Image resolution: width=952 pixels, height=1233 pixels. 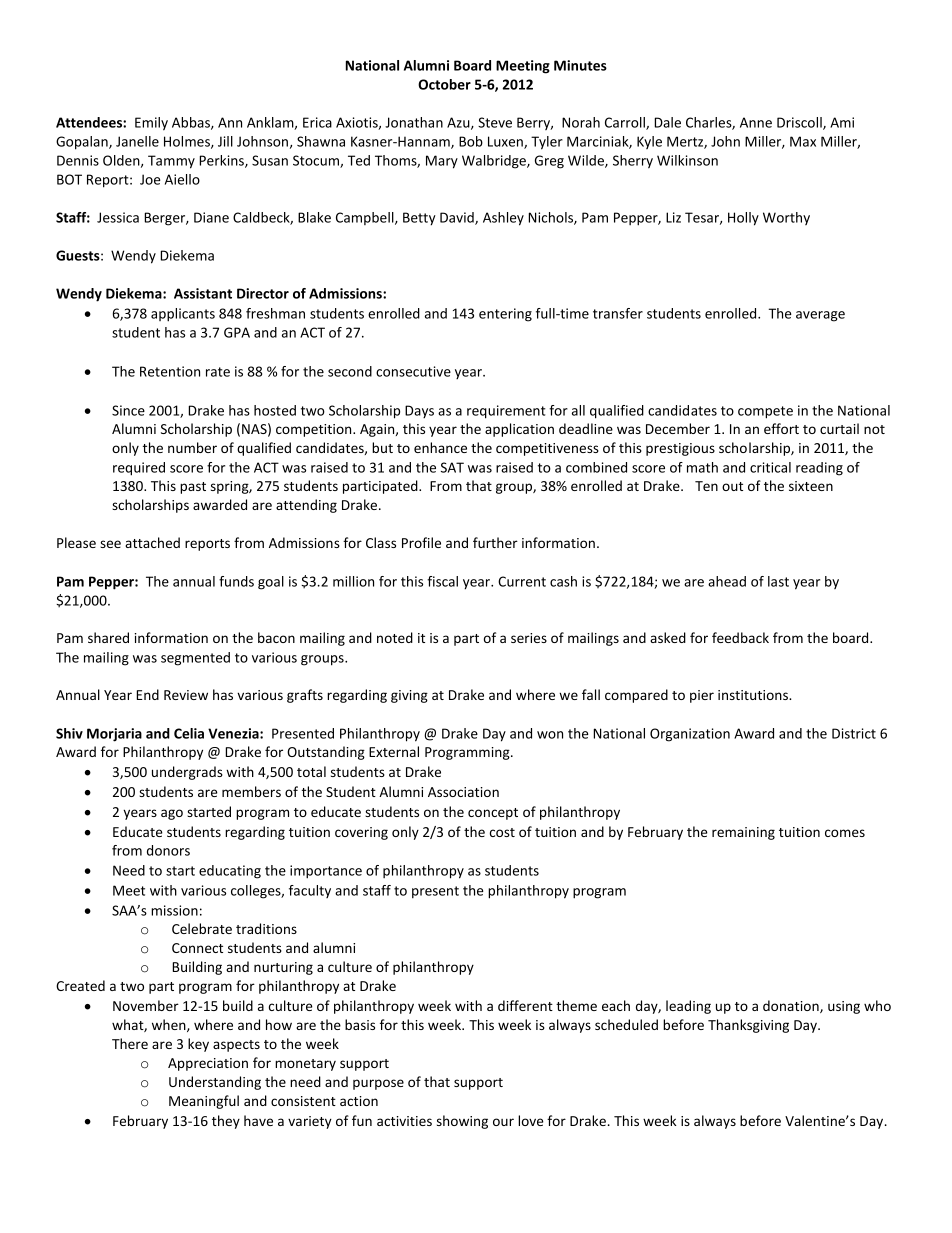 What do you see at coordinates (444, 84) in the screenshot?
I see `October` at bounding box center [444, 84].
